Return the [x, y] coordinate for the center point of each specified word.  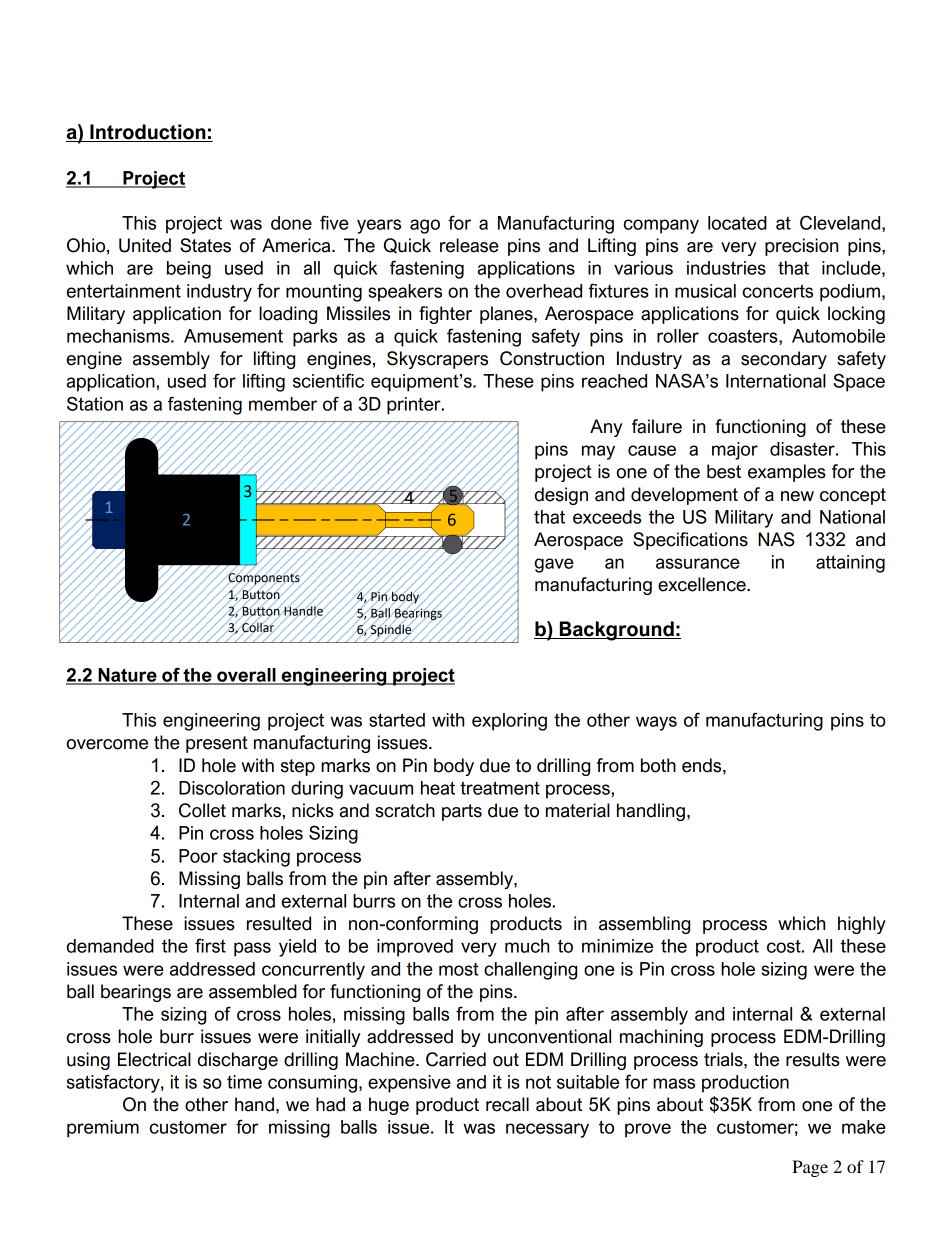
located [737, 223]
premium [103, 1129]
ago [425, 226]
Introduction [148, 133]
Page [810, 1168]
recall [507, 1104]
